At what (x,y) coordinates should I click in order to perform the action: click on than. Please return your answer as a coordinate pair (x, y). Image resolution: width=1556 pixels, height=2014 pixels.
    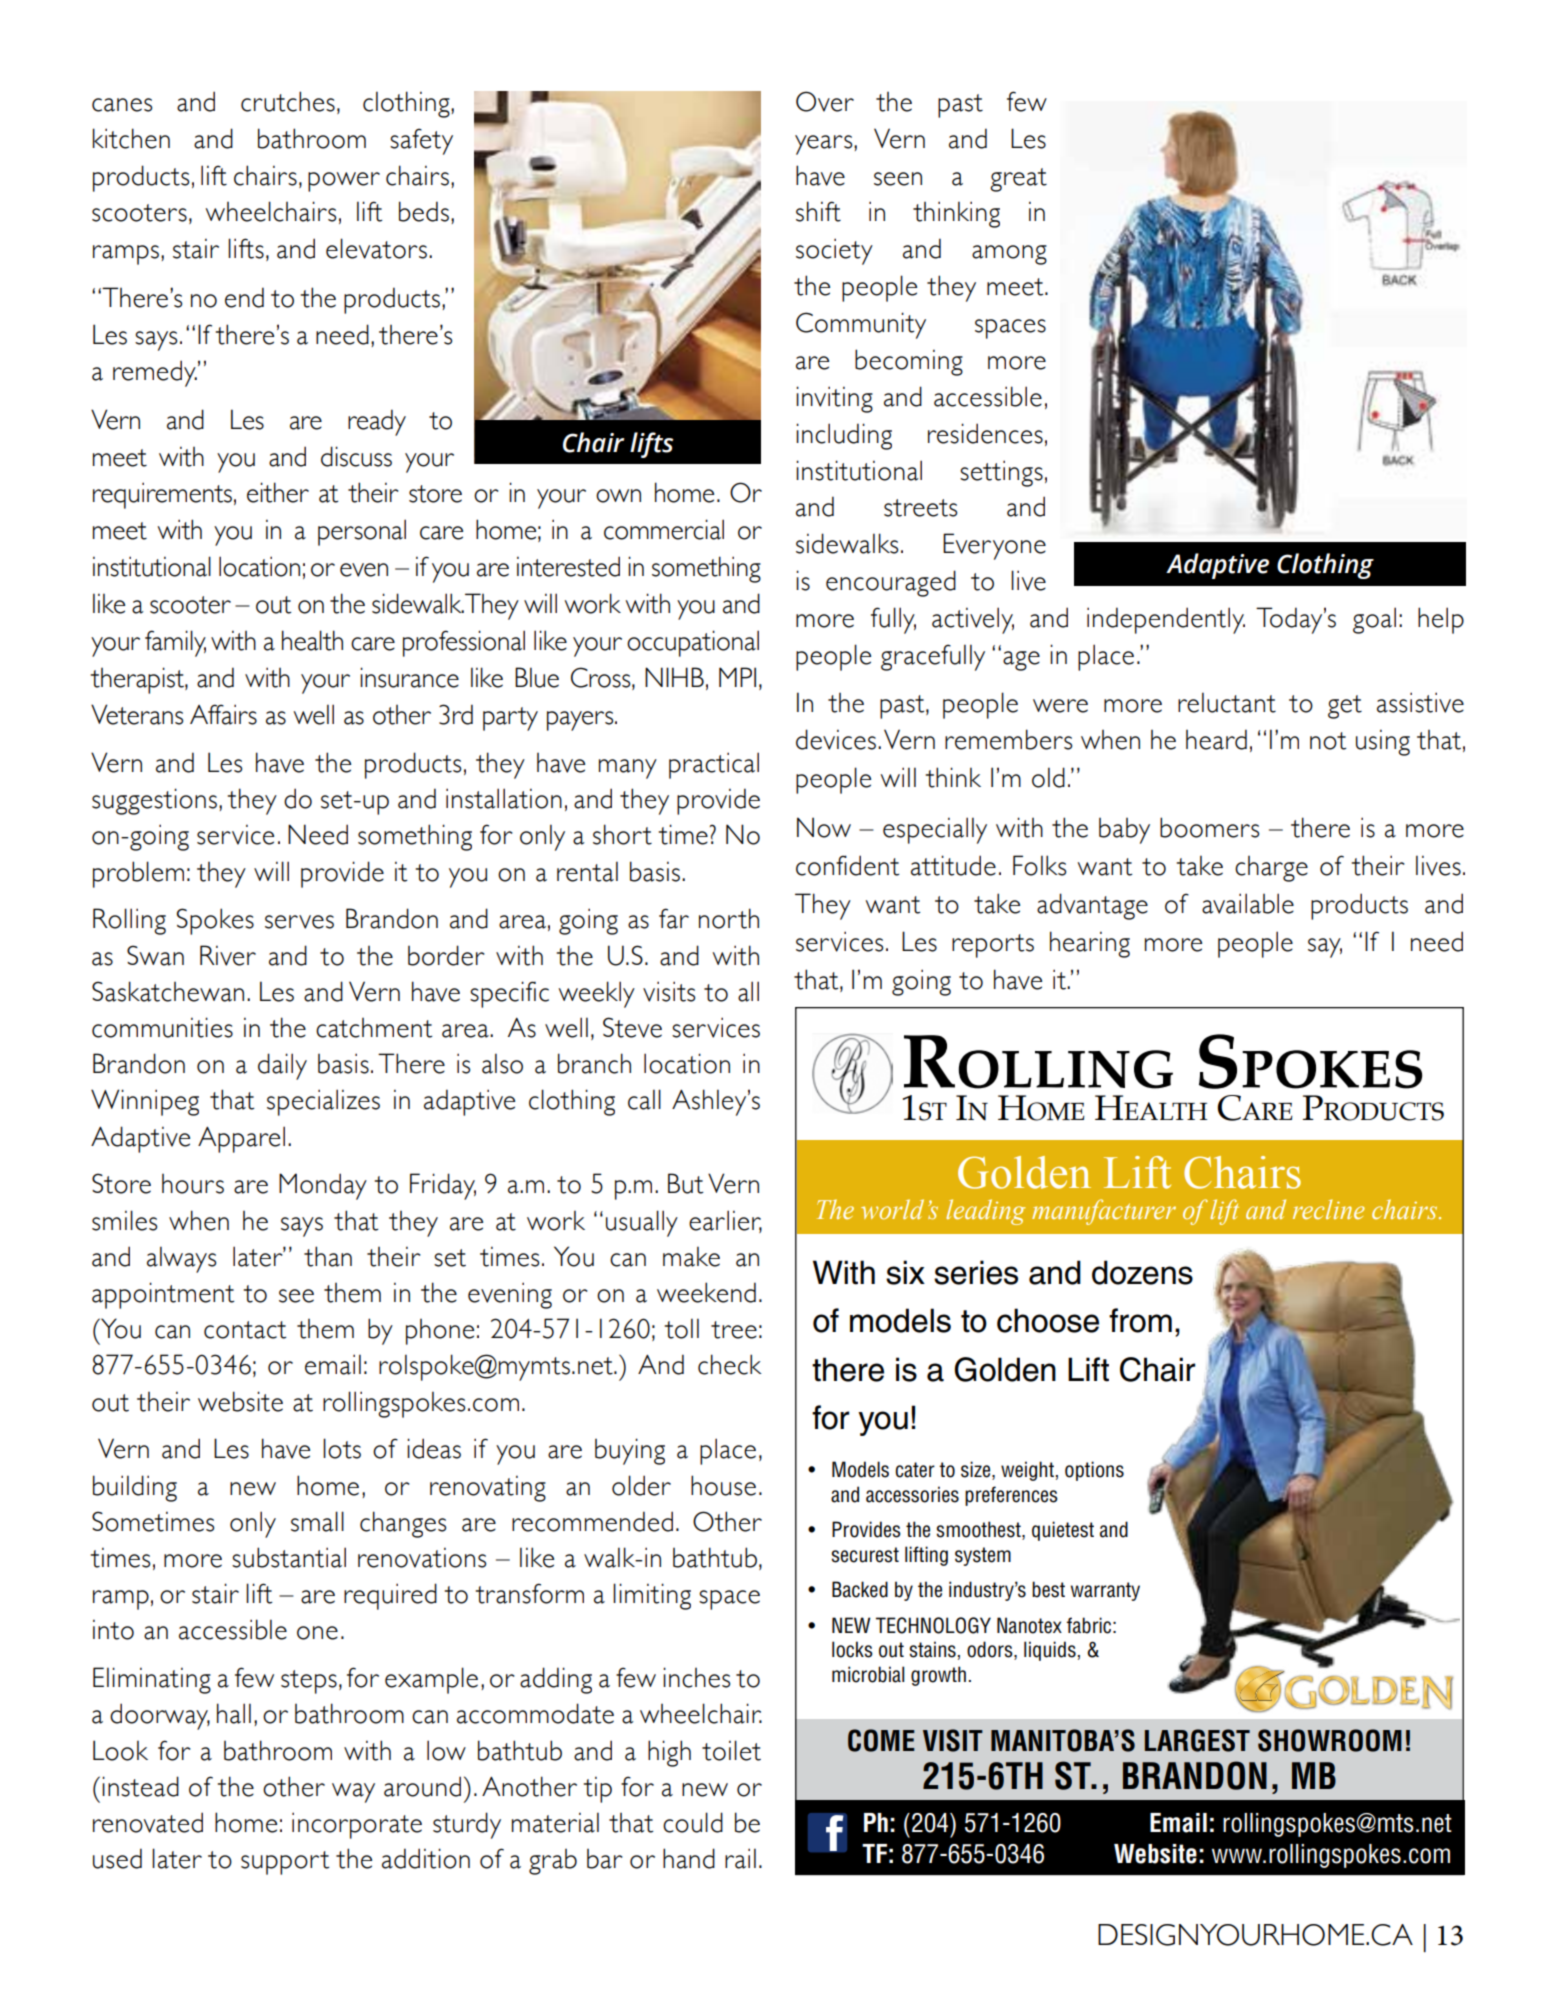
    Looking at the image, I should click on (328, 1256).
